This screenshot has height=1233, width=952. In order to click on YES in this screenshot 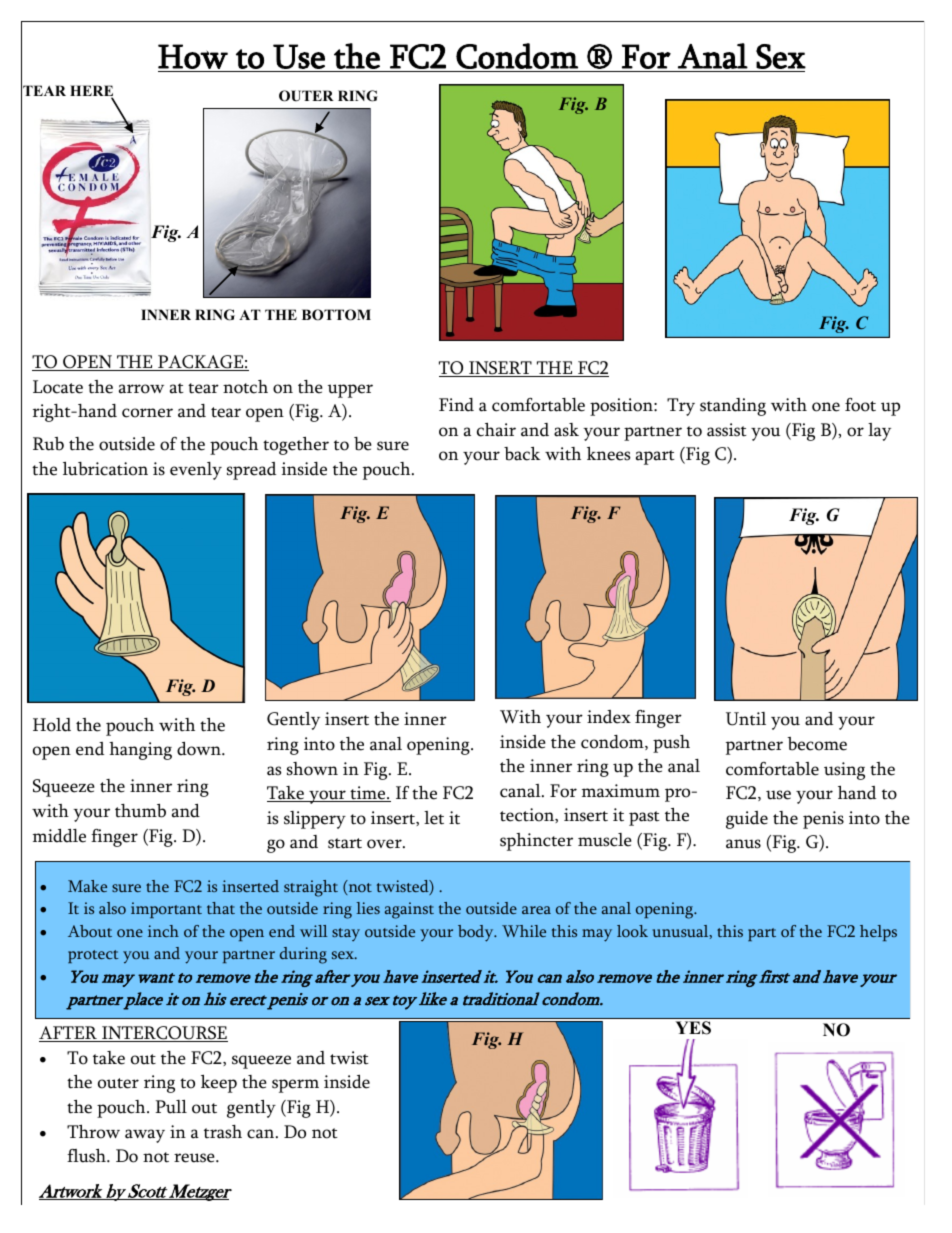, I will do `click(693, 1027)`.
